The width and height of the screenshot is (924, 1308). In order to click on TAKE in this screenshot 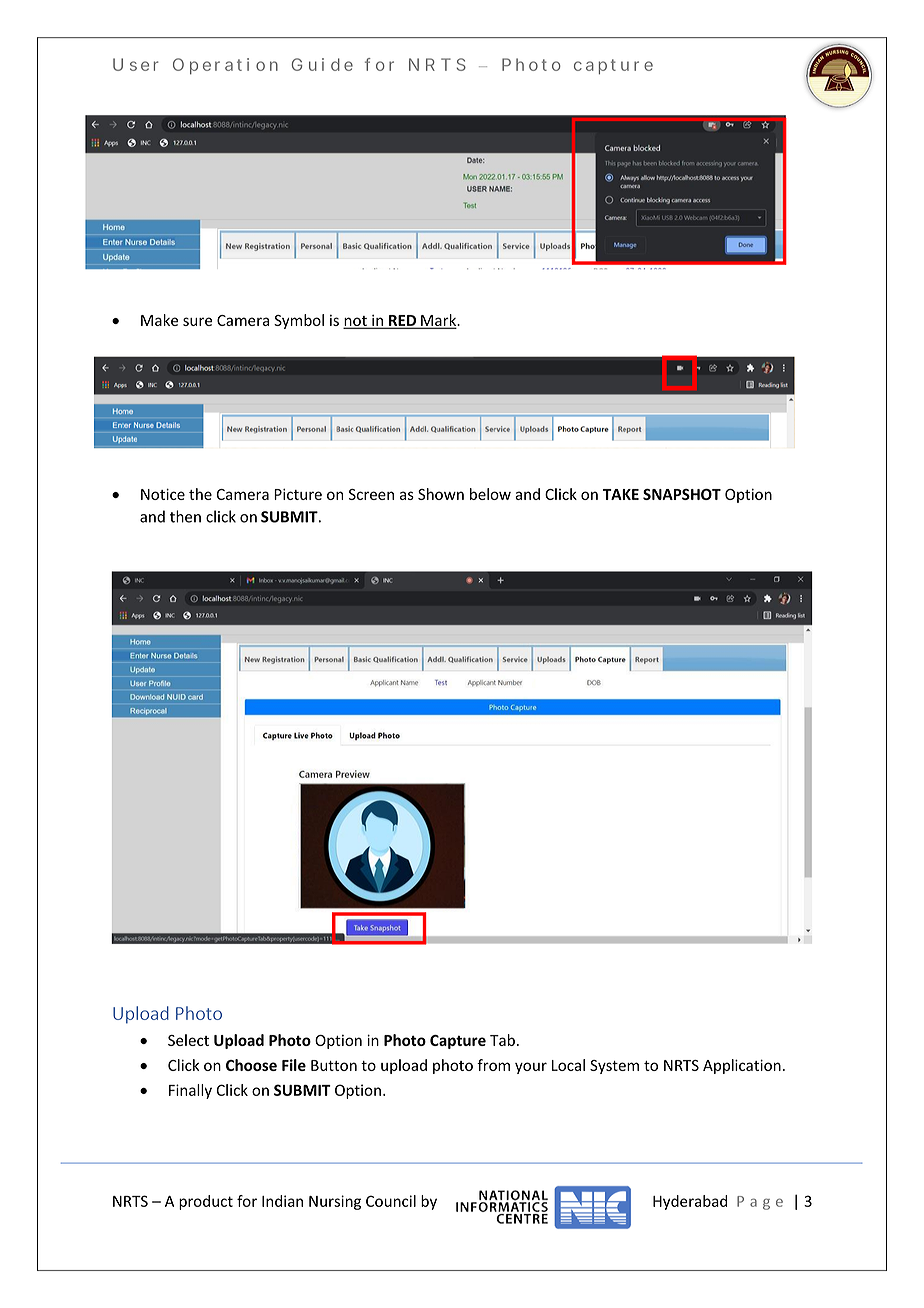, I will do `click(621, 494)`.
